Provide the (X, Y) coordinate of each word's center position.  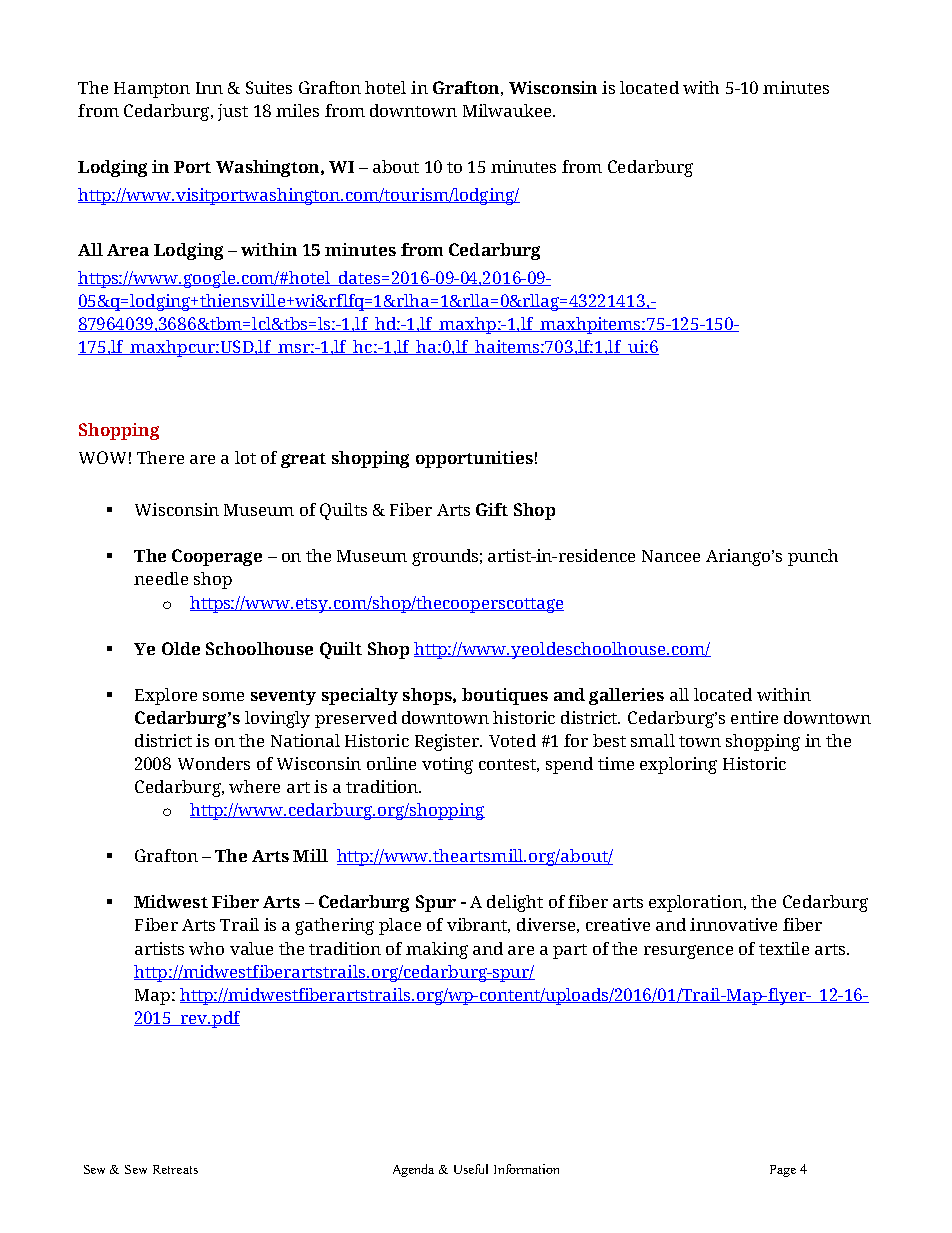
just (233, 112)
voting (447, 765)
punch (813, 557)
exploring (678, 765)
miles (297, 110)
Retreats (175, 1169)
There (160, 457)
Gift (492, 509)
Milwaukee (508, 110)
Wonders (214, 763)
